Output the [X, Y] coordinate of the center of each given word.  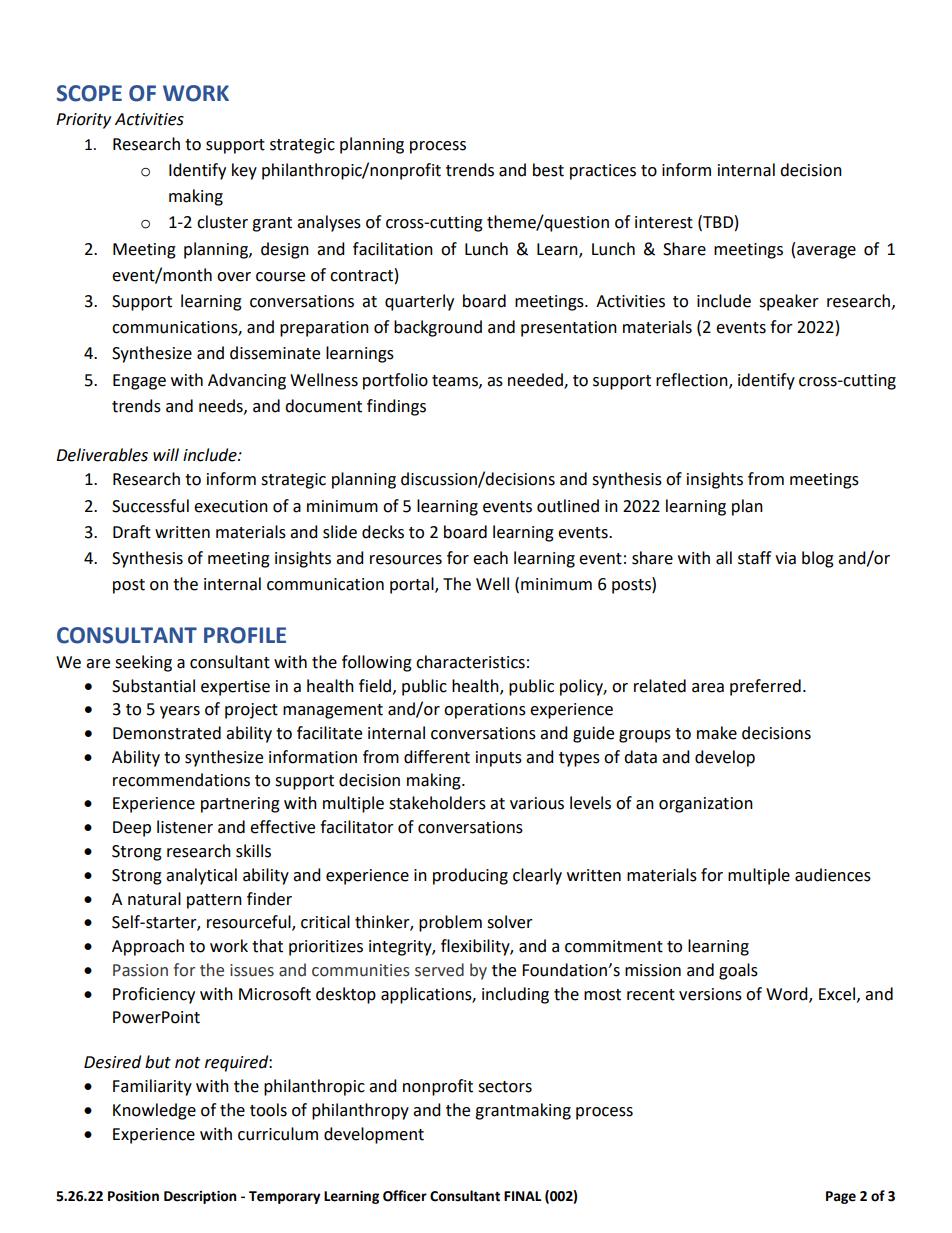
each [490, 558]
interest [664, 222]
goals [738, 971]
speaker [789, 302]
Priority [83, 121]
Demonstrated [167, 733]
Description [200, 1197]
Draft [132, 532]
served [439, 970]
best [548, 170]
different [437, 757]
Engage [139, 382]
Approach [148, 947]
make [717, 733]
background [438, 328]
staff [754, 558]
